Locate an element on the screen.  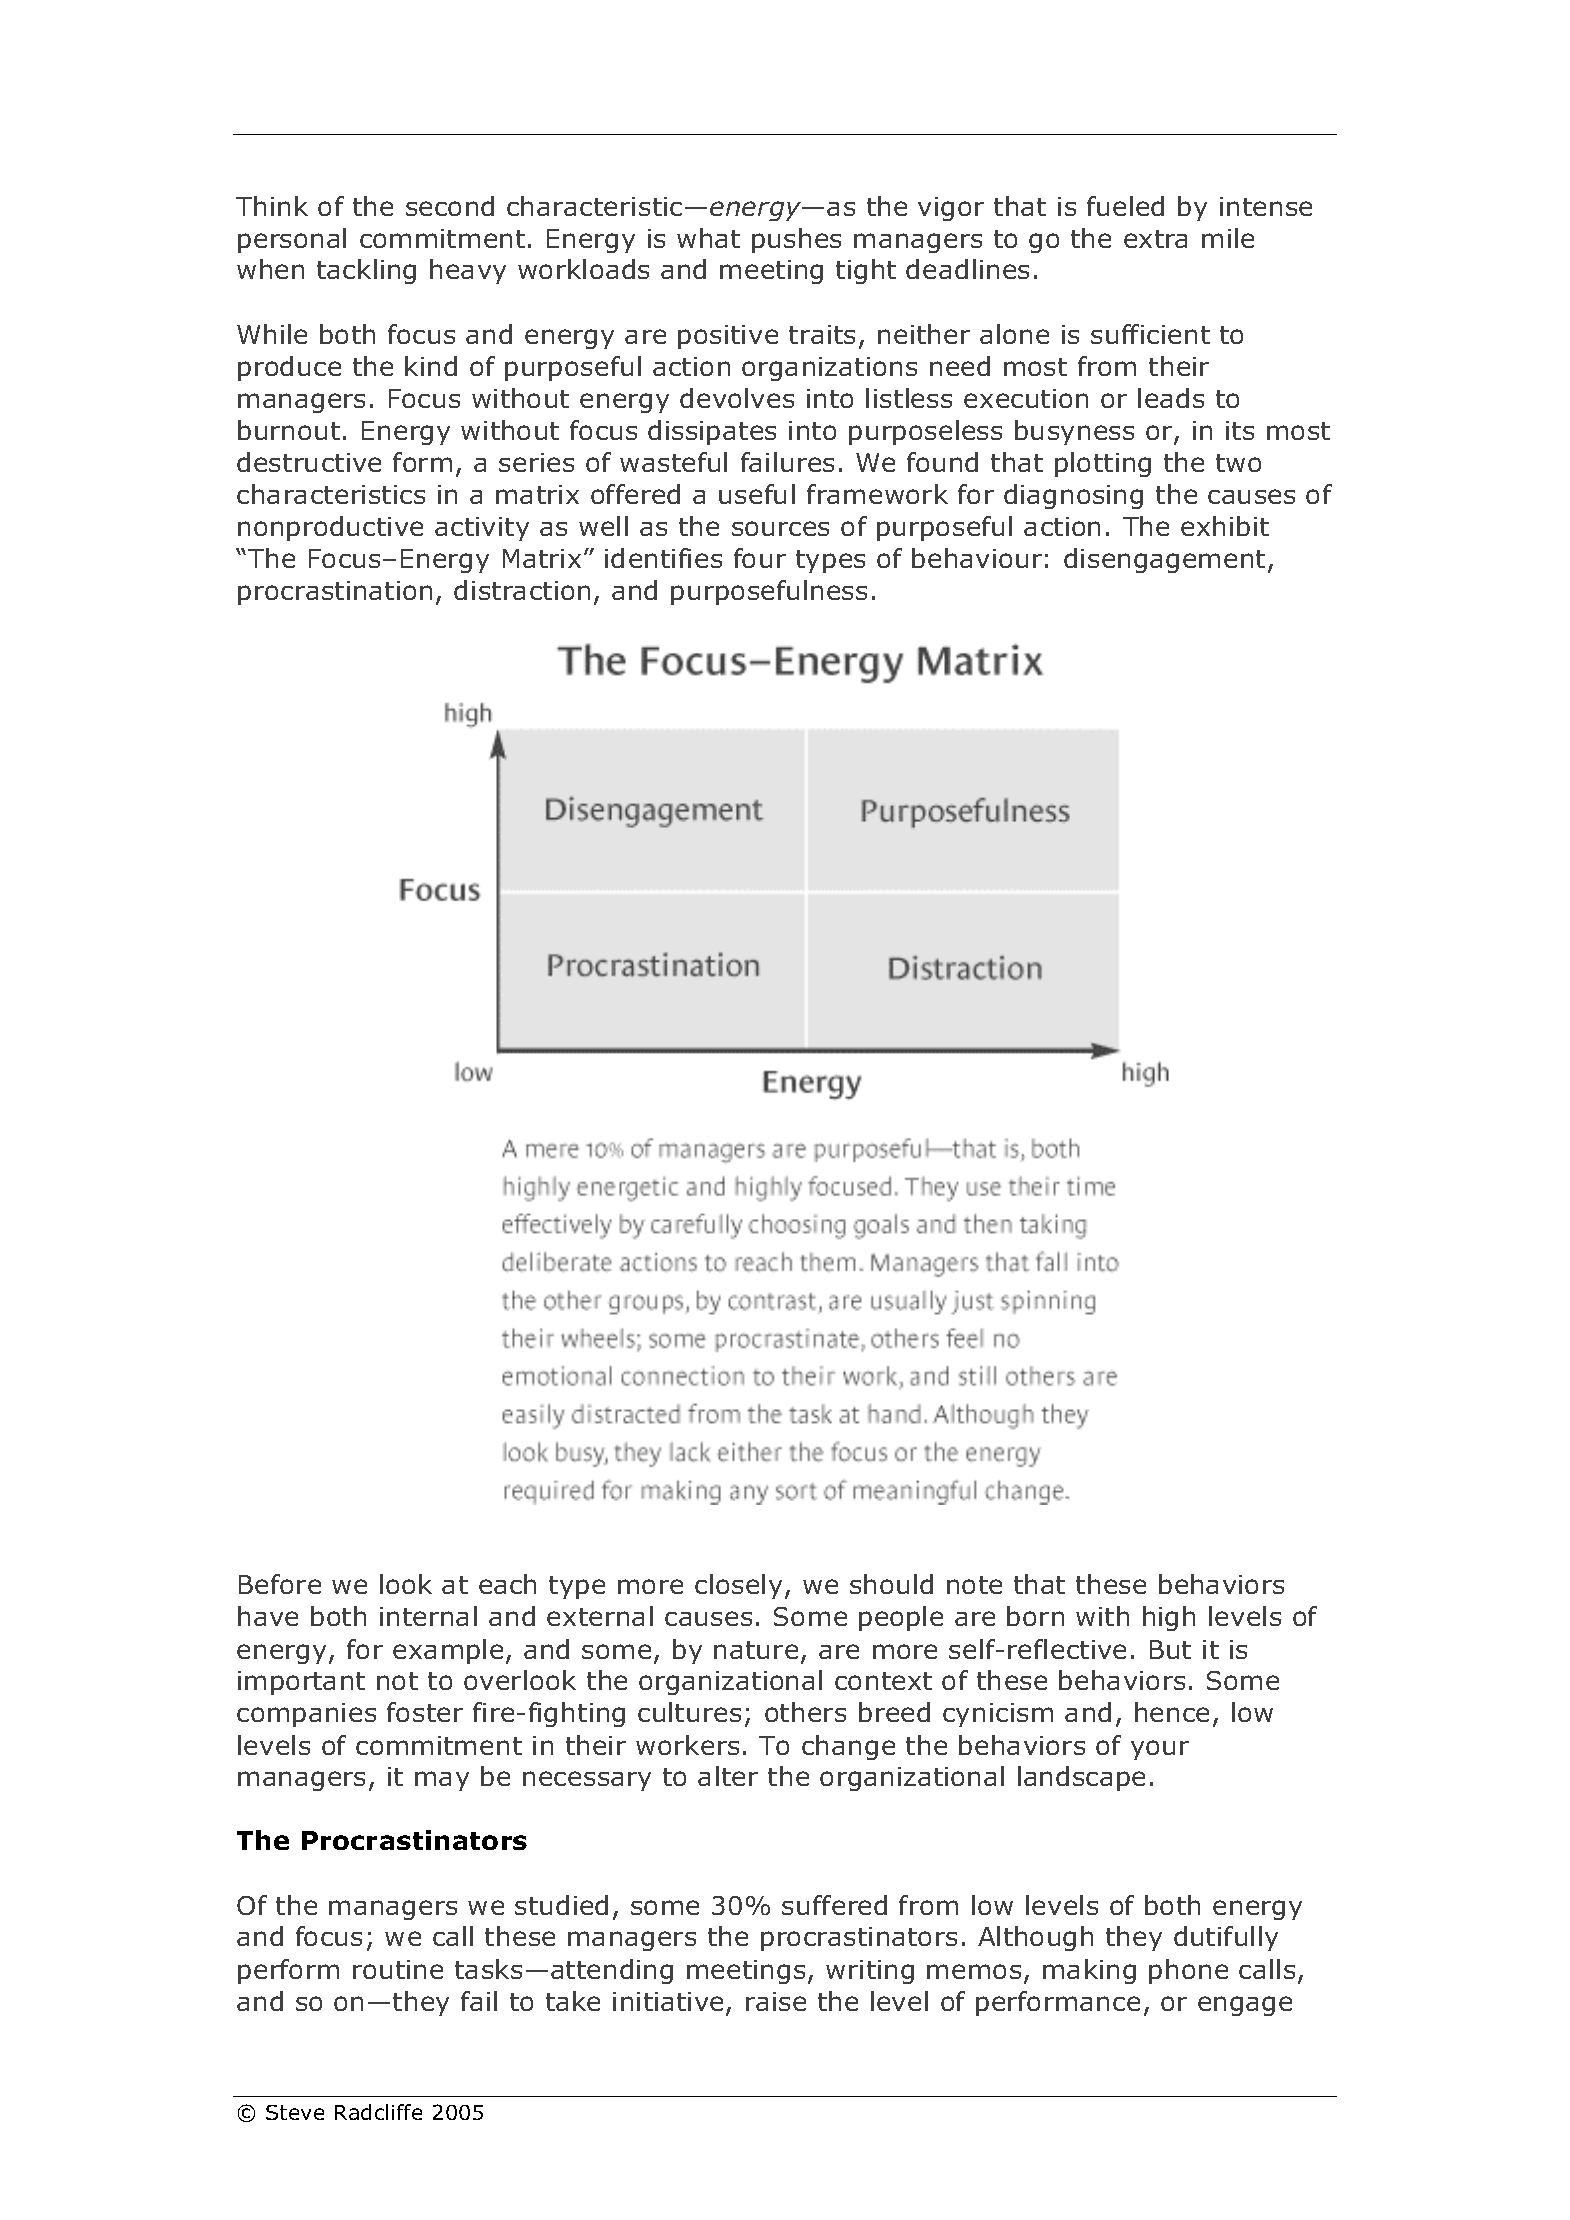
pushes is located at coordinates (796, 240).
